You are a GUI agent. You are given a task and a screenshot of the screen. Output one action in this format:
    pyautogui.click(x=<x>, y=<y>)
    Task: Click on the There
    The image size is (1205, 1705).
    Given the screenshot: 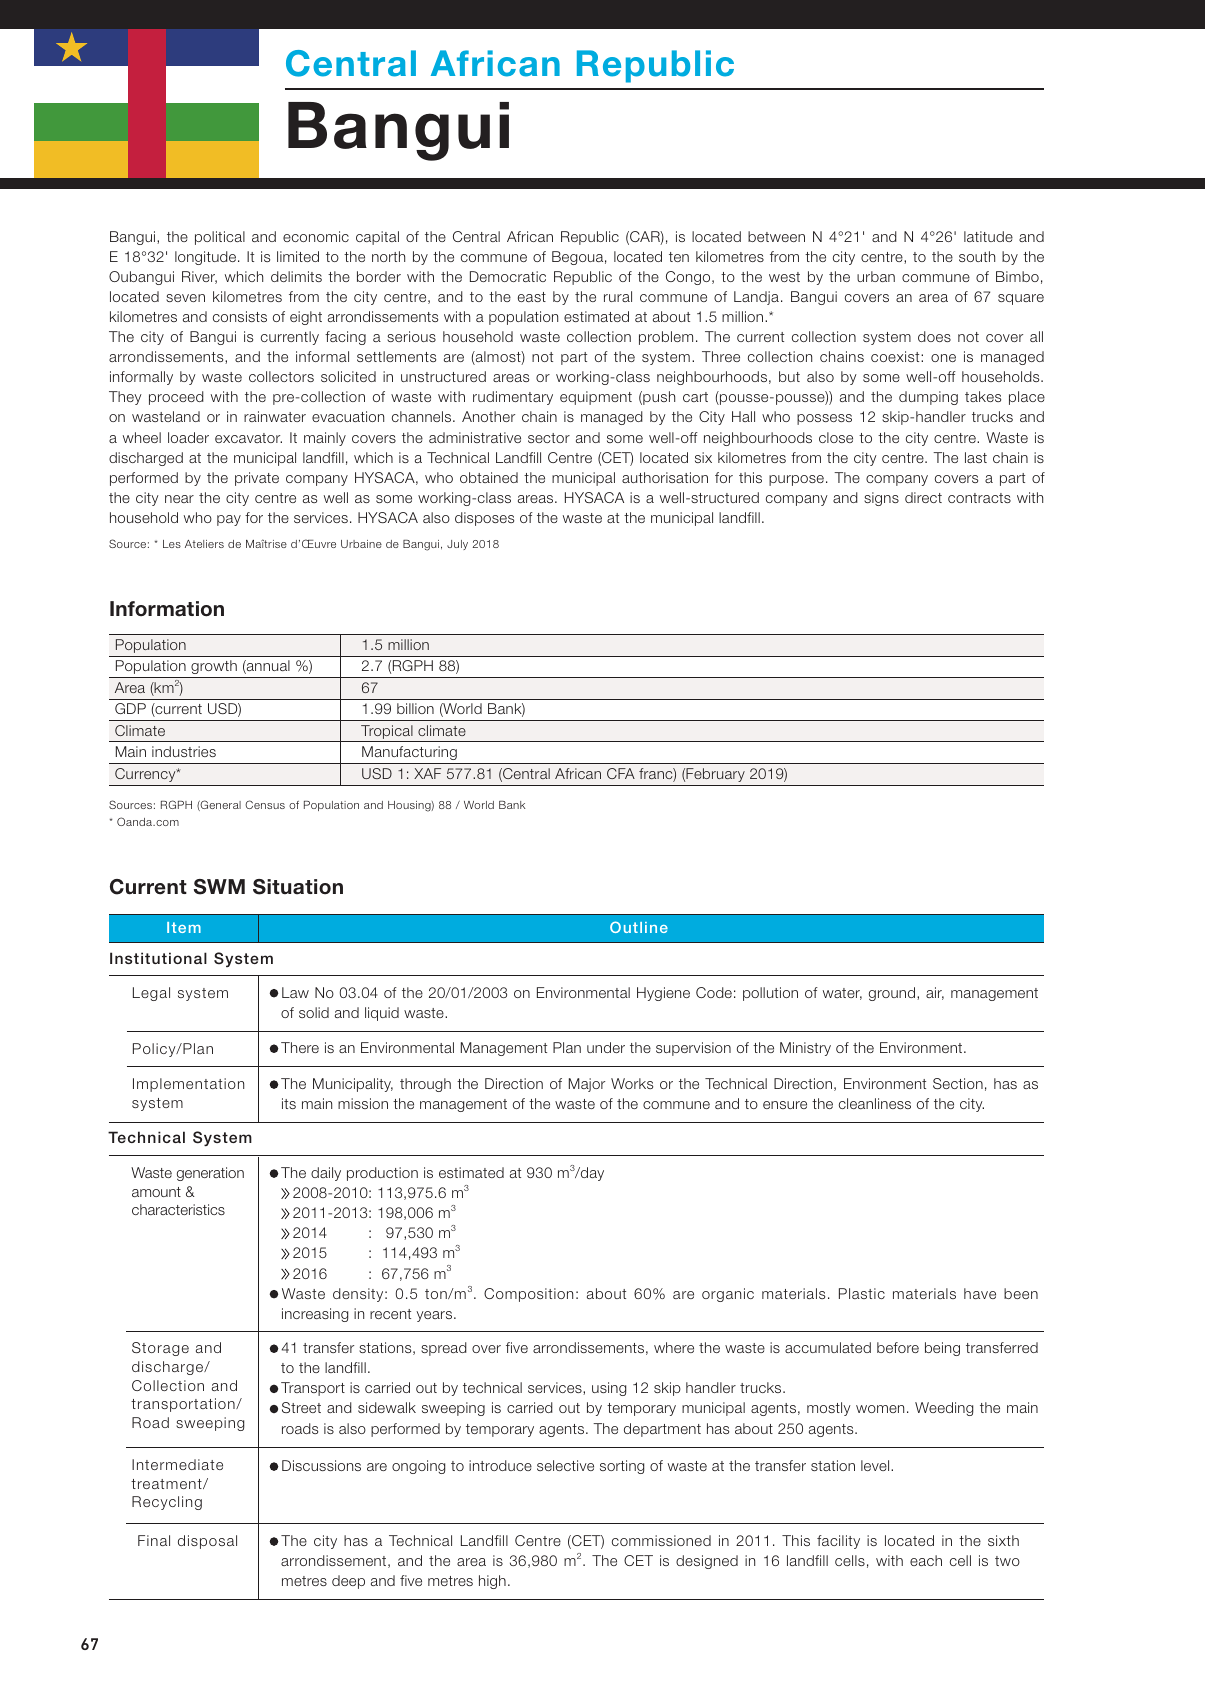 What is the action you would take?
    pyautogui.click(x=300, y=1047)
